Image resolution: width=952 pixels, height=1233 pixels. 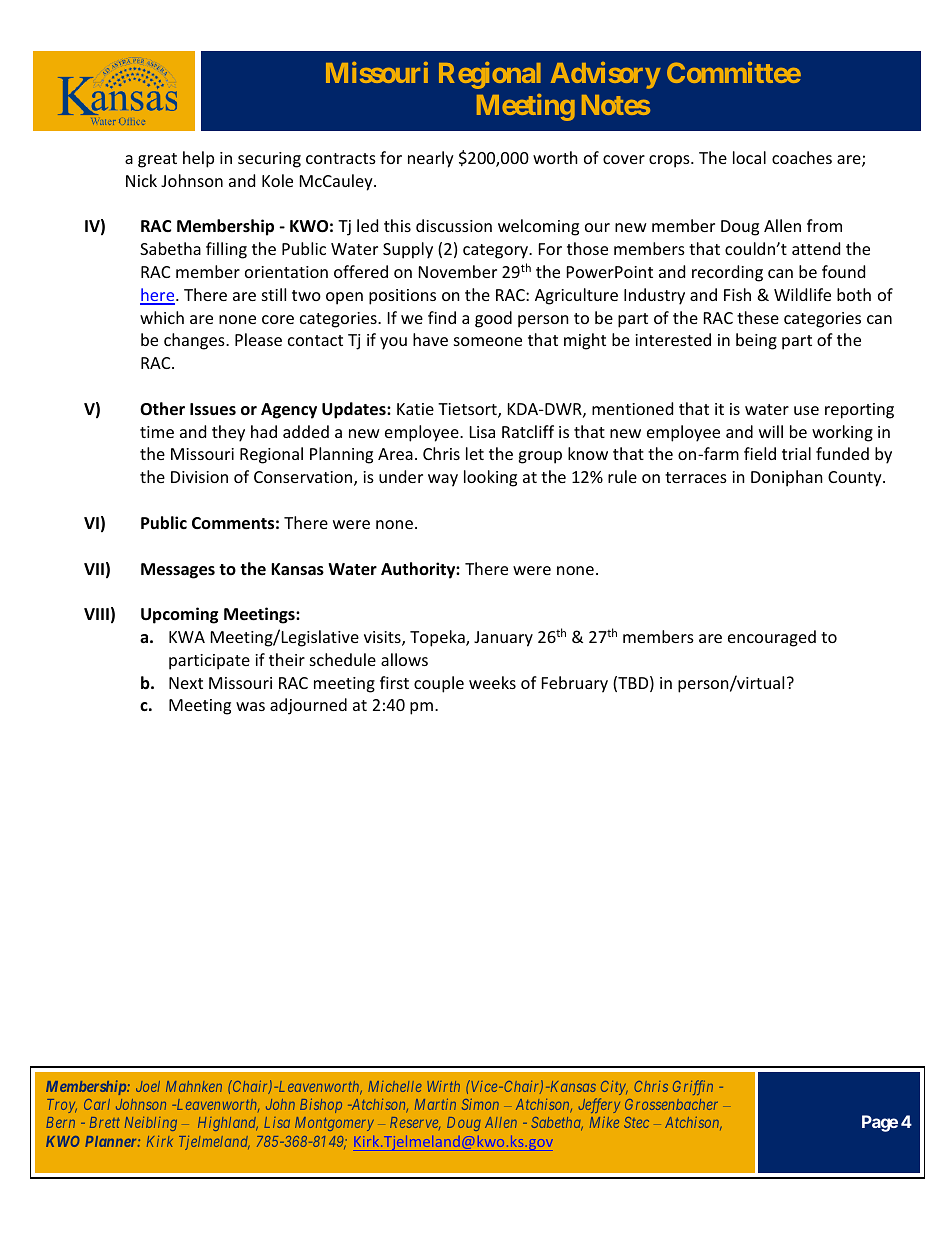 What do you see at coordinates (480, 1104) in the screenshot?
I see `Simon` at bounding box center [480, 1104].
